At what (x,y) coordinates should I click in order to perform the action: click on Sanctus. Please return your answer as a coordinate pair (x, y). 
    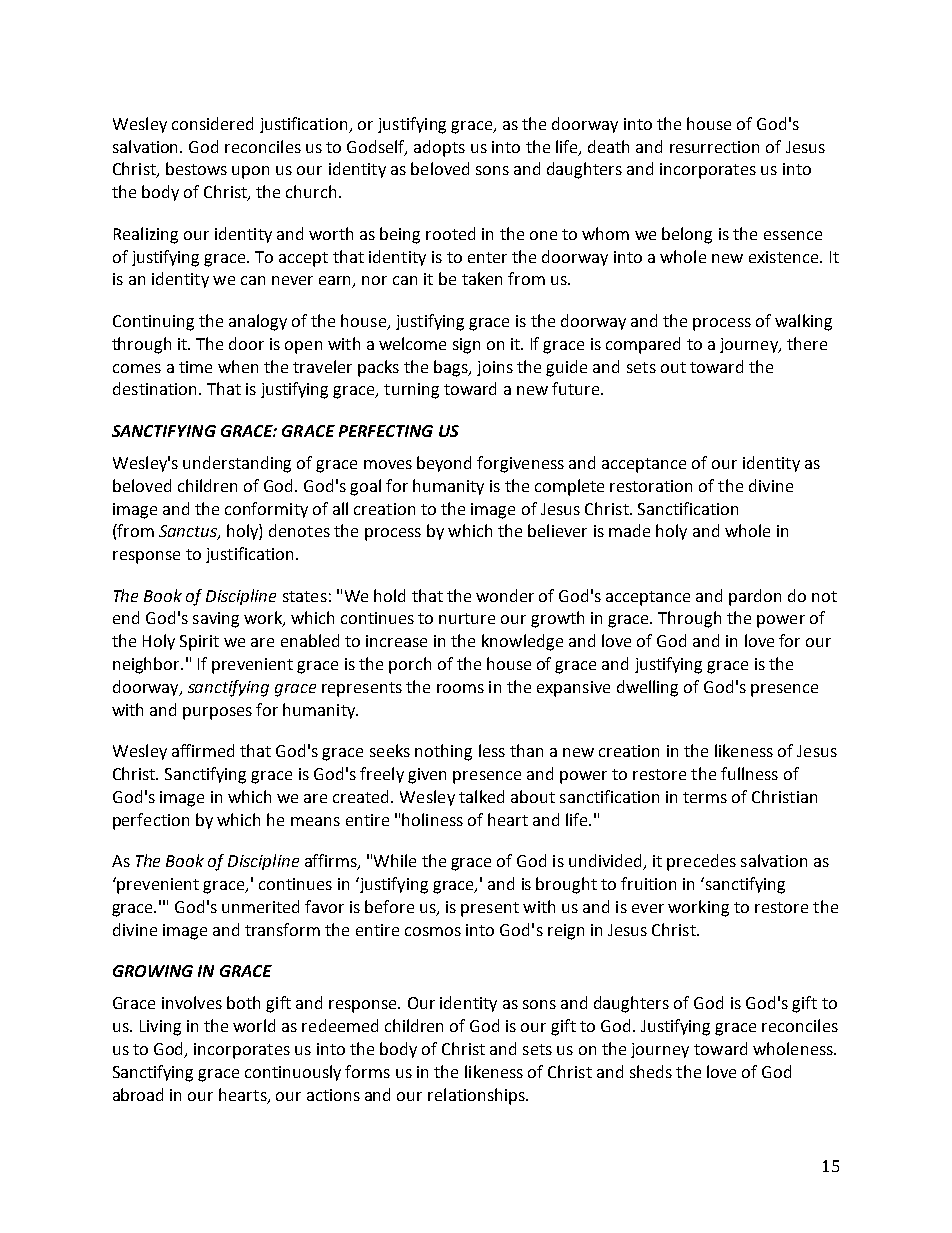
    Looking at the image, I should click on (189, 532).
